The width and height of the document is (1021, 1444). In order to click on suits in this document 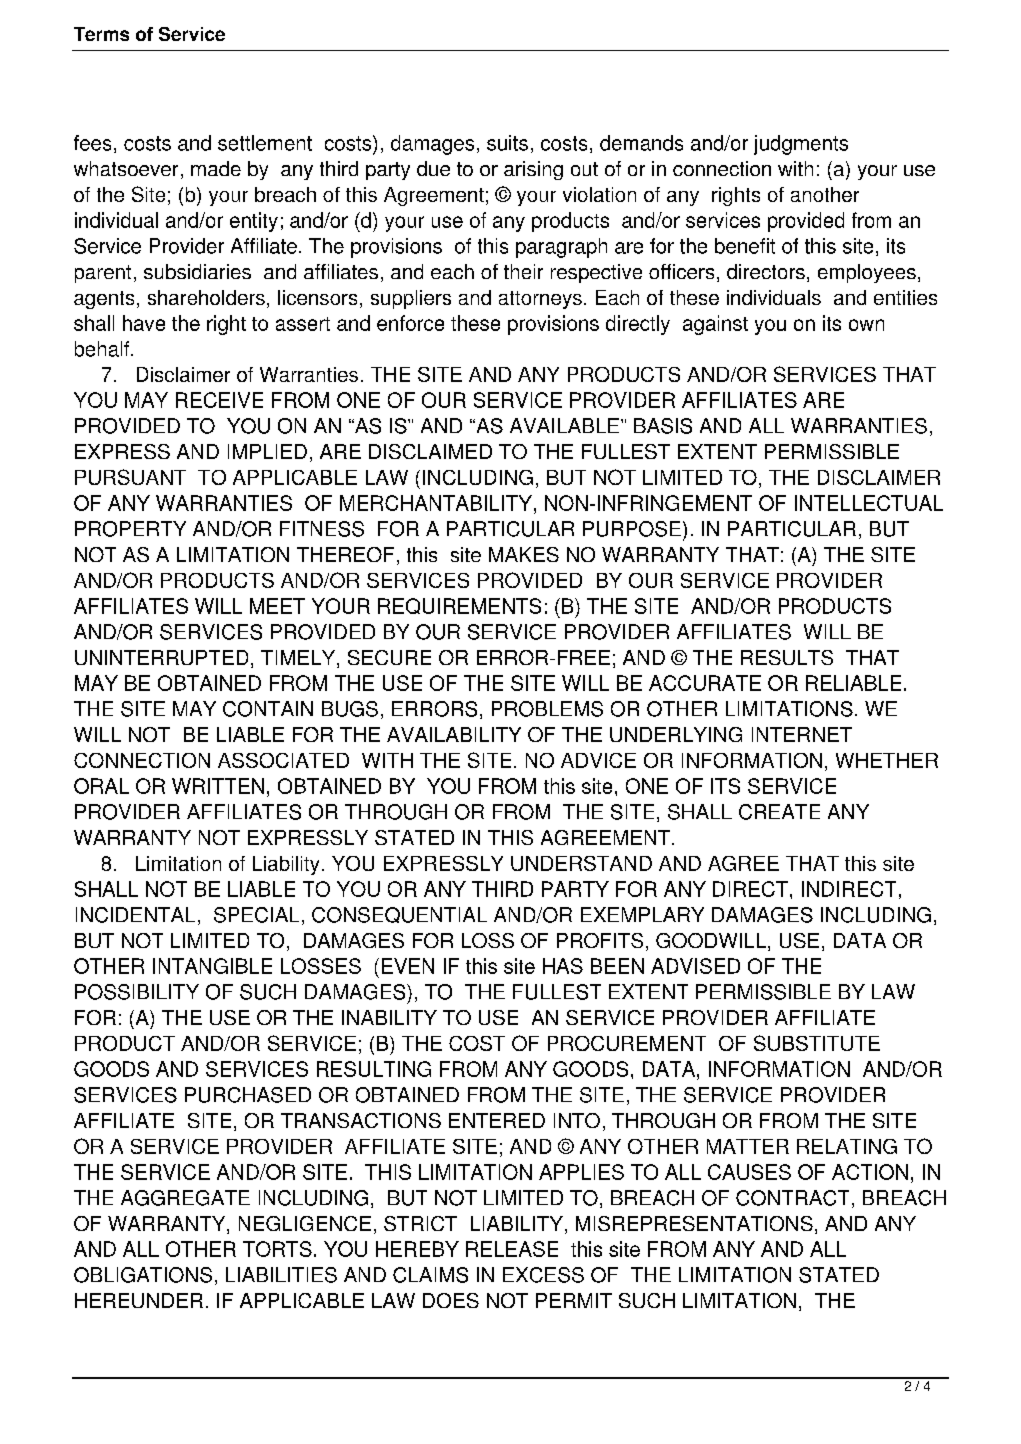, I will do `click(507, 143)`.
